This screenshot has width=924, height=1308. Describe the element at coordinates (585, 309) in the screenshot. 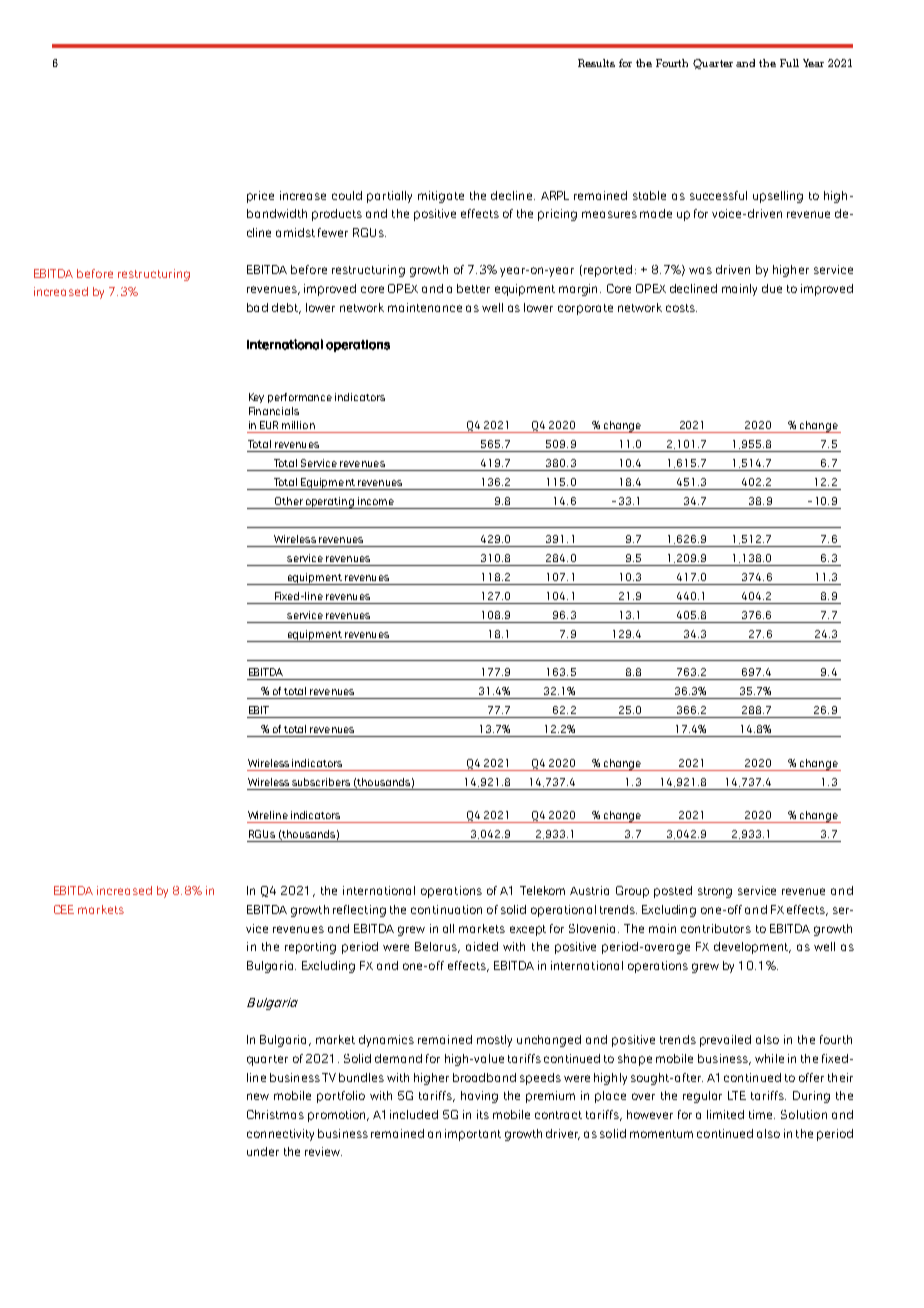

I see `corporate` at that location.
